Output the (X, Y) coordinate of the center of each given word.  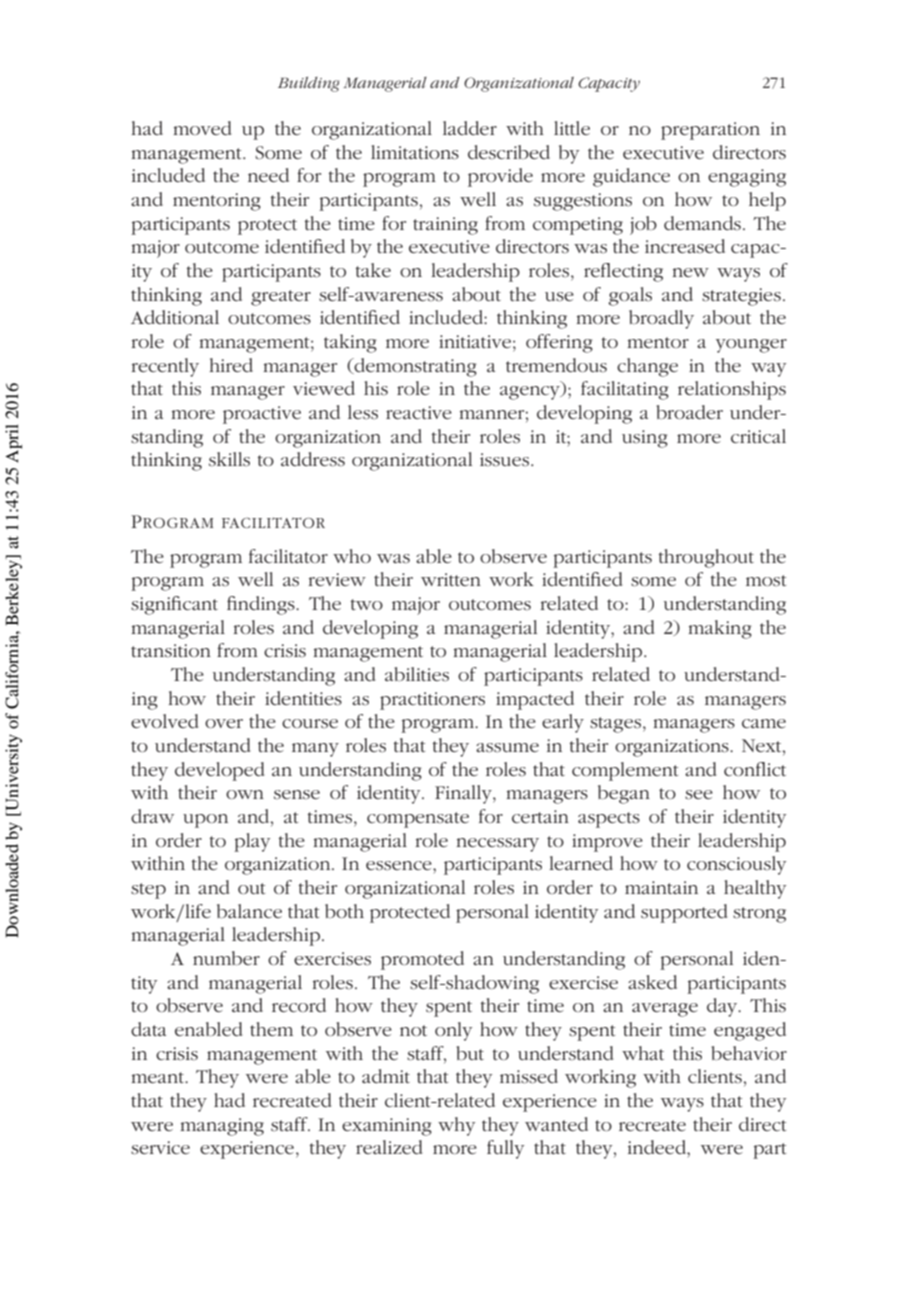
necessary (497, 845)
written (451, 579)
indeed (658, 1147)
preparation (710, 131)
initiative (475, 341)
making (720, 629)
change (647, 367)
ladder (470, 128)
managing (222, 1127)
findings (262, 605)
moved (202, 128)
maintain (661, 887)
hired (231, 365)
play (252, 842)
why (456, 1126)
